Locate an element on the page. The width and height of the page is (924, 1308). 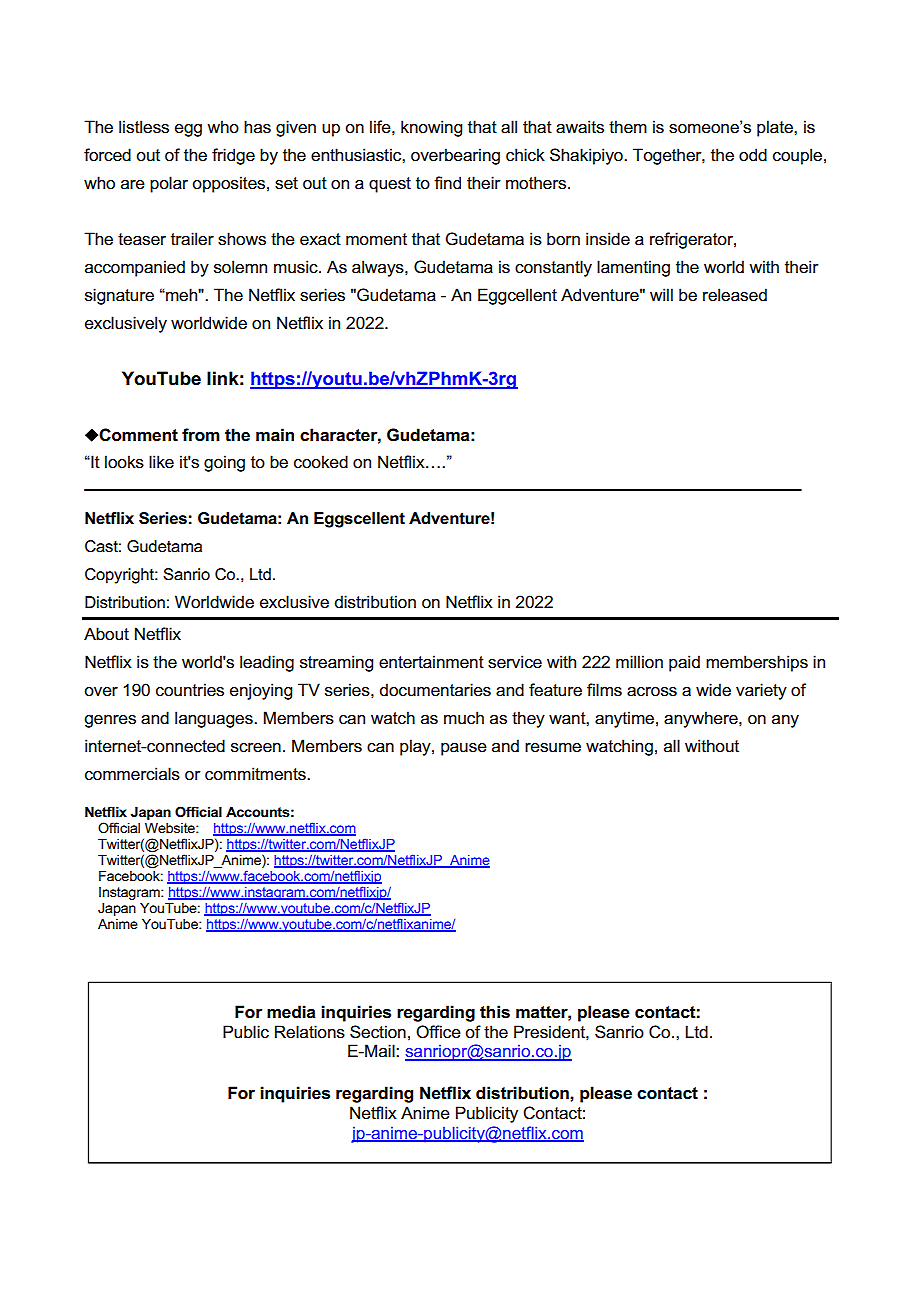
anywhere is located at coordinates (702, 719).
